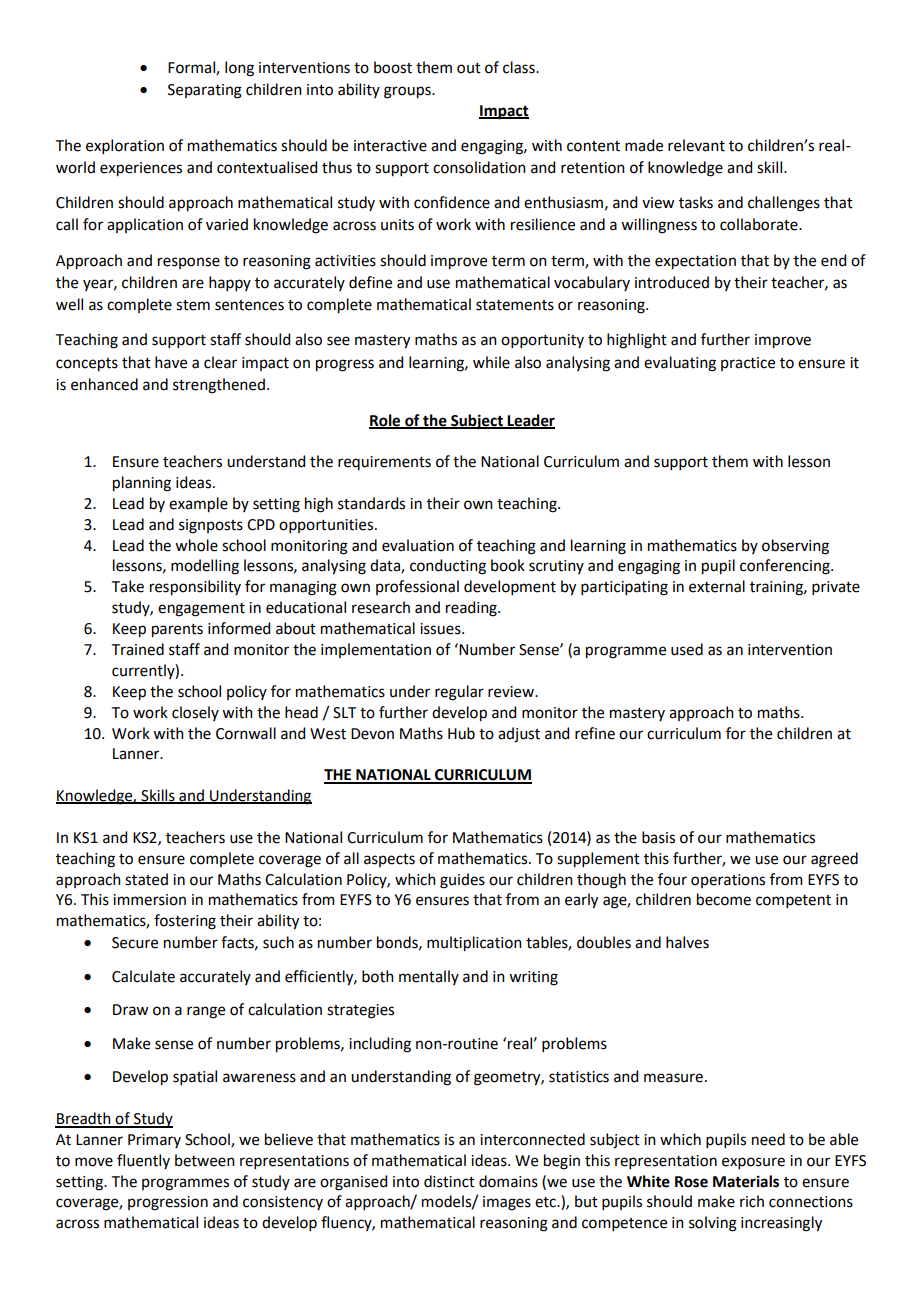  Describe the element at coordinates (138, 649) in the document. I see `Trained` at that location.
